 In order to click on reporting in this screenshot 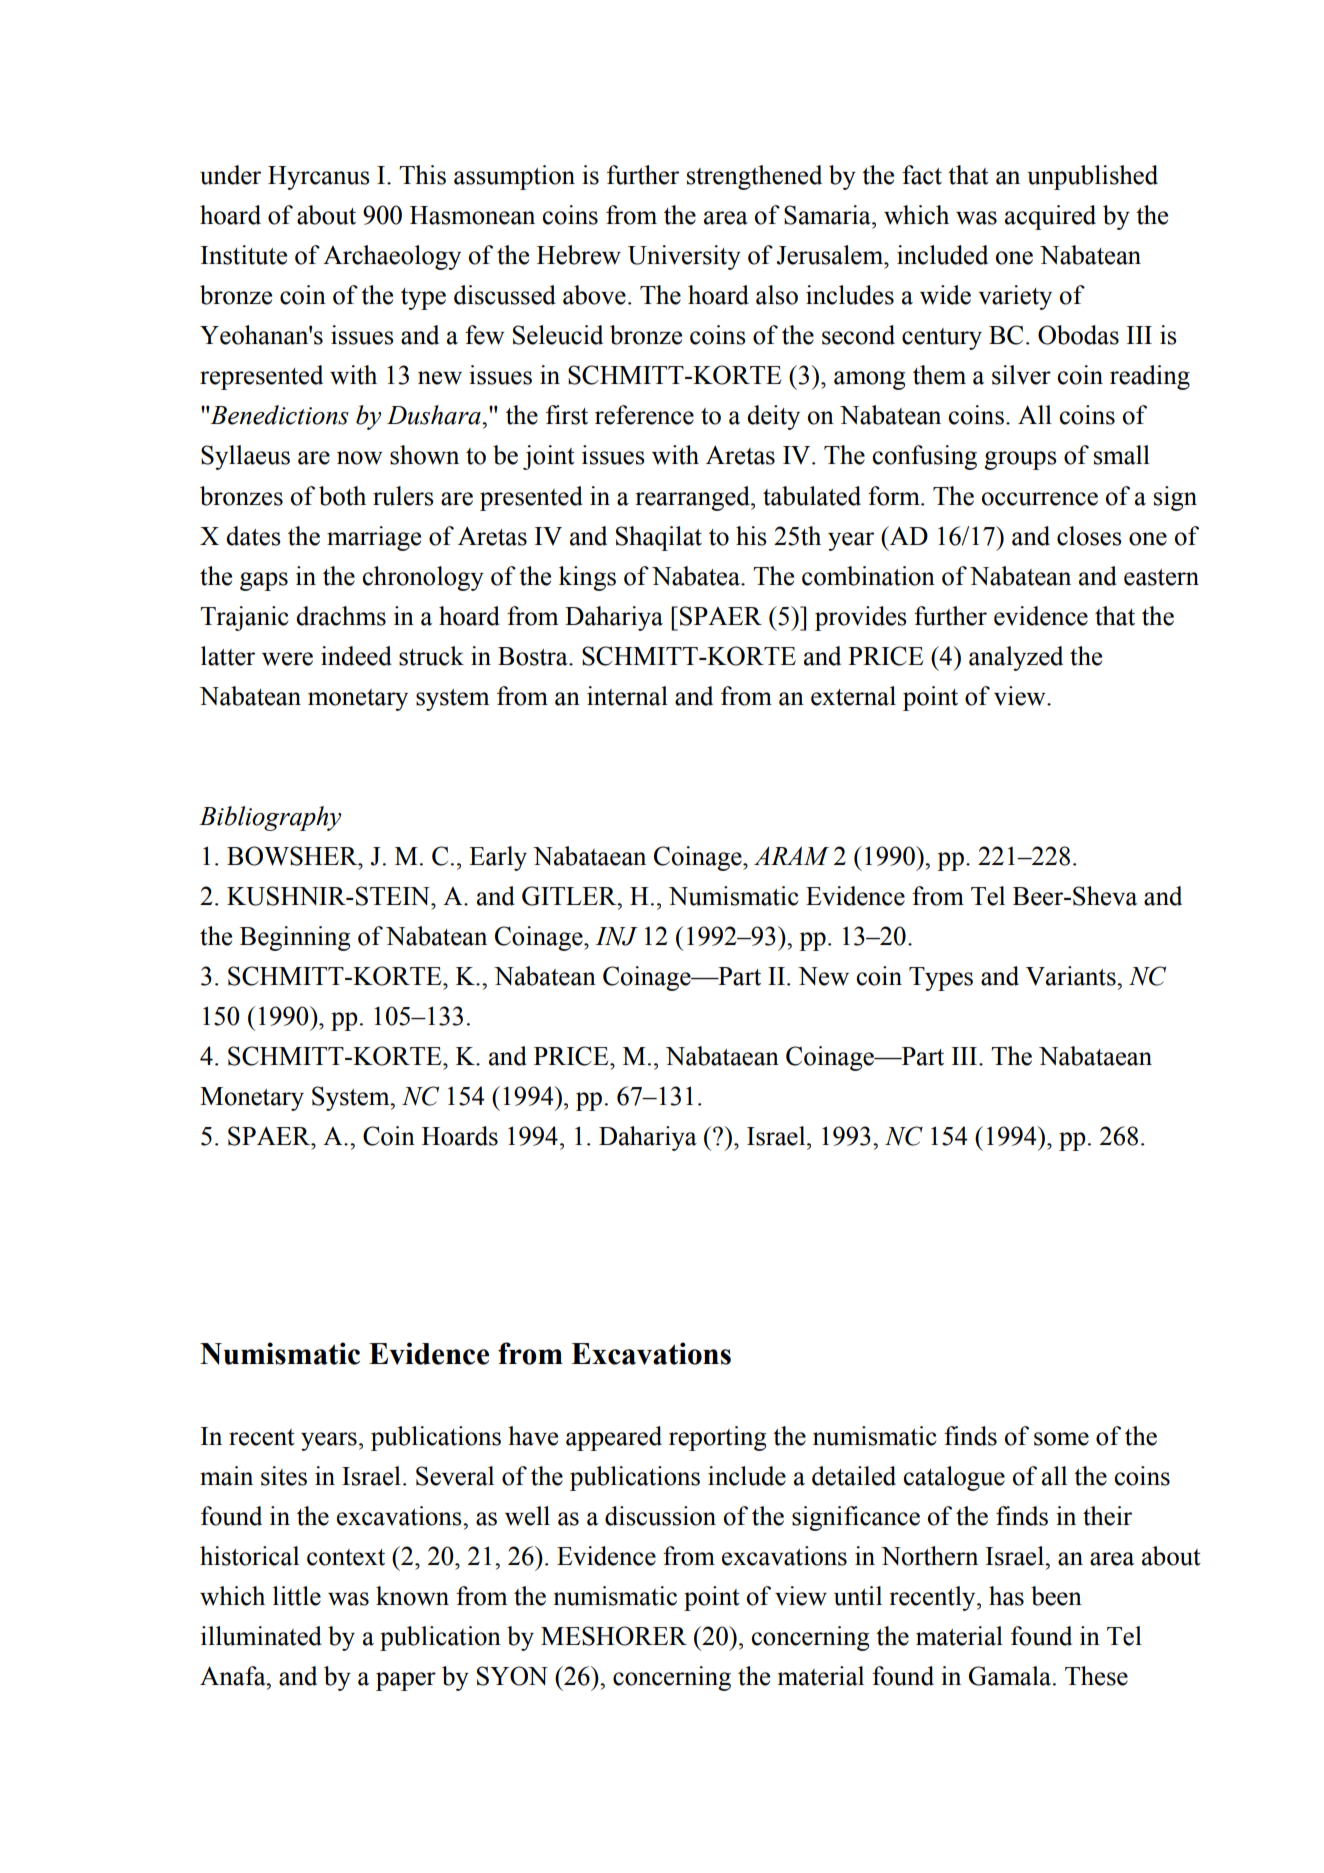, I will do `click(717, 1438)`.
